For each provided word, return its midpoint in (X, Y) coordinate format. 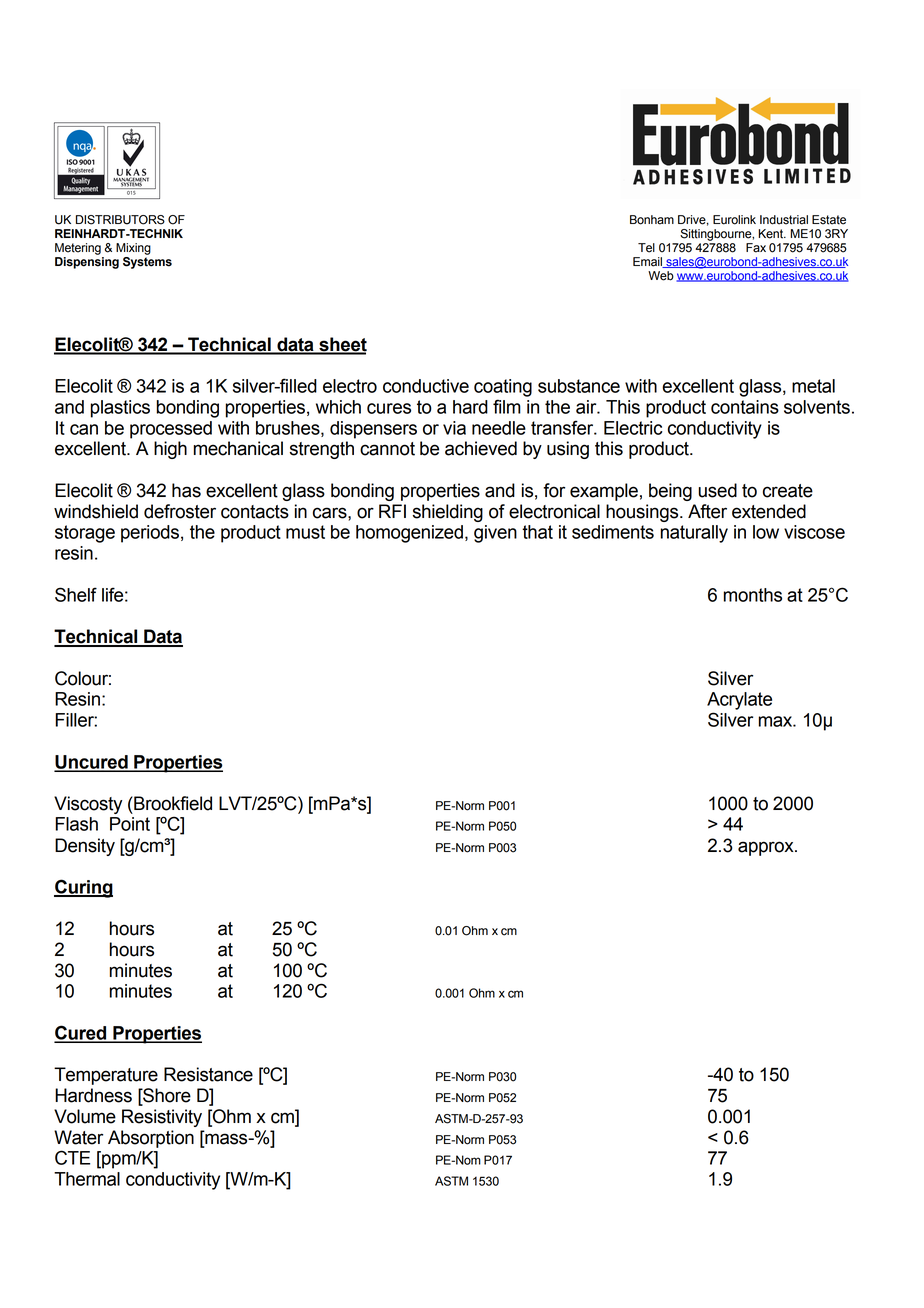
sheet (342, 345)
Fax (756, 248)
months (753, 595)
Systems (147, 261)
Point (130, 824)
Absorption (151, 1139)
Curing (83, 888)
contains (745, 407)
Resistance (208, 1074)
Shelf (76, 594)
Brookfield (172, 803)
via (454, 428)
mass (226, 1139)
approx (767, 848)
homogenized (409, 534)
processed (171, 430)
